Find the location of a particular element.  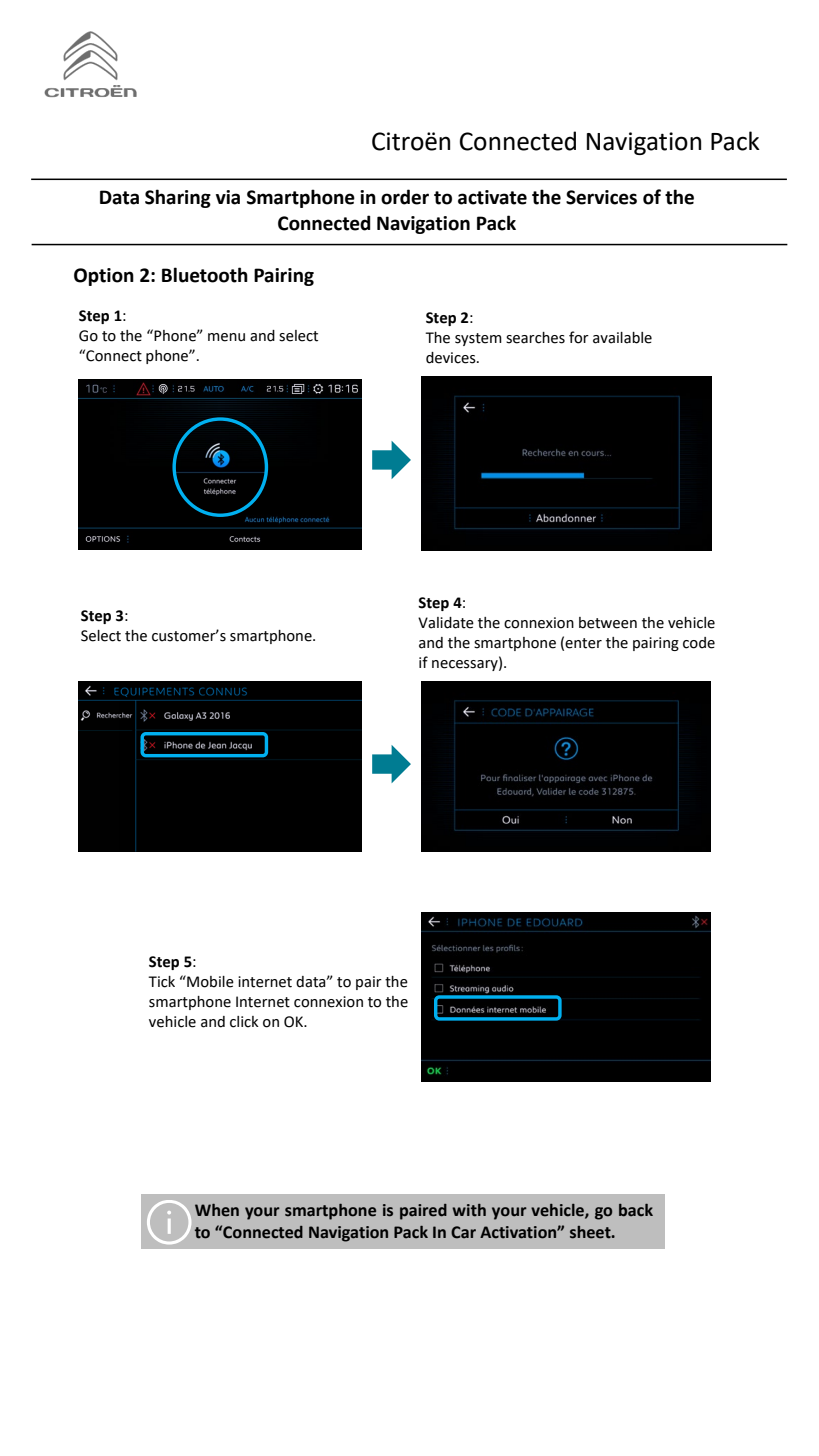

click is located at coordinates (244, 1022).
